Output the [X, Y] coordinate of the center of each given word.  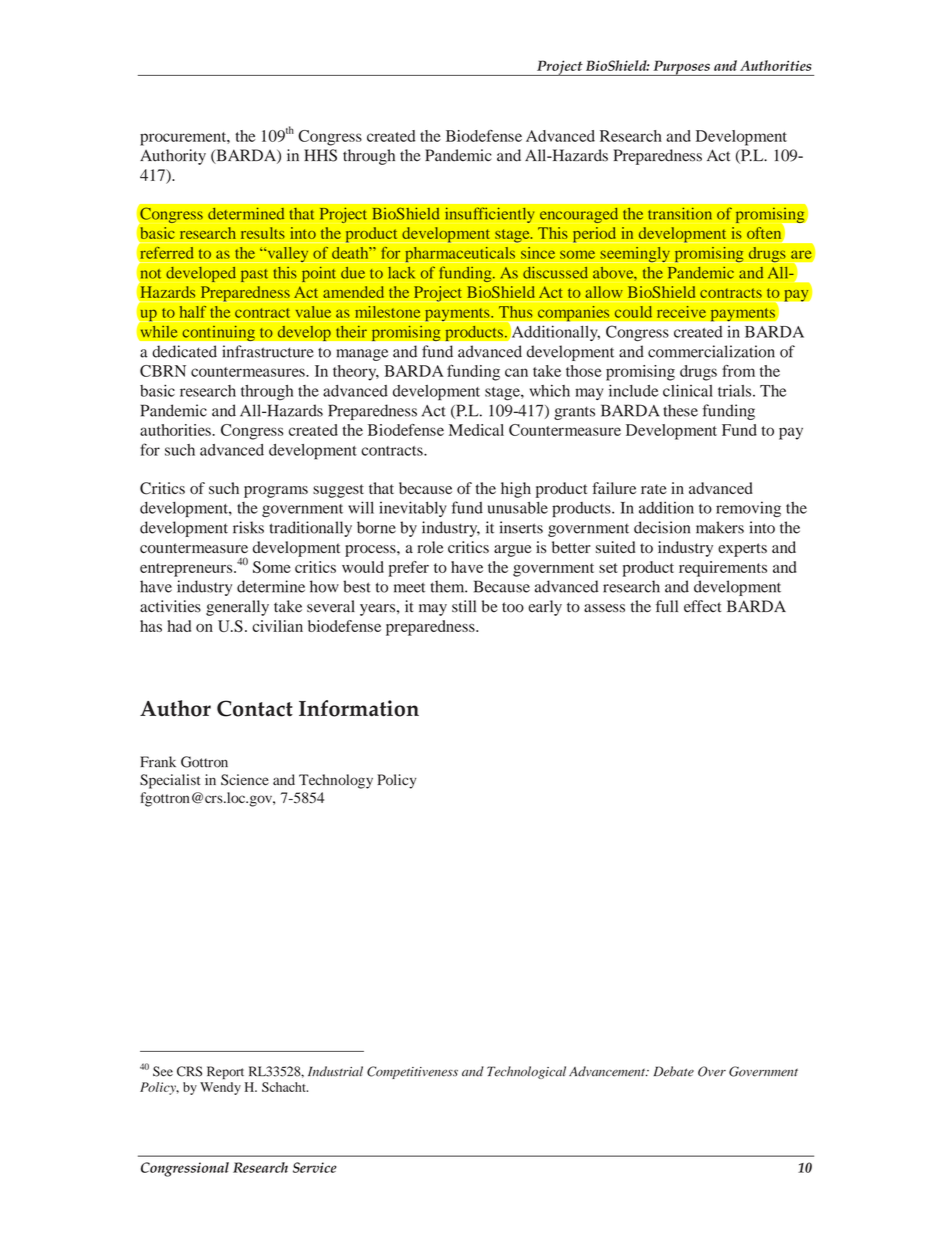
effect [703, 606]
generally [237, 608]
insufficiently [489, 215]
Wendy [220, 1088]
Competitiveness [412, 1072]
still [464, 606]
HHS [320, 155]
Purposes [681, 68]
